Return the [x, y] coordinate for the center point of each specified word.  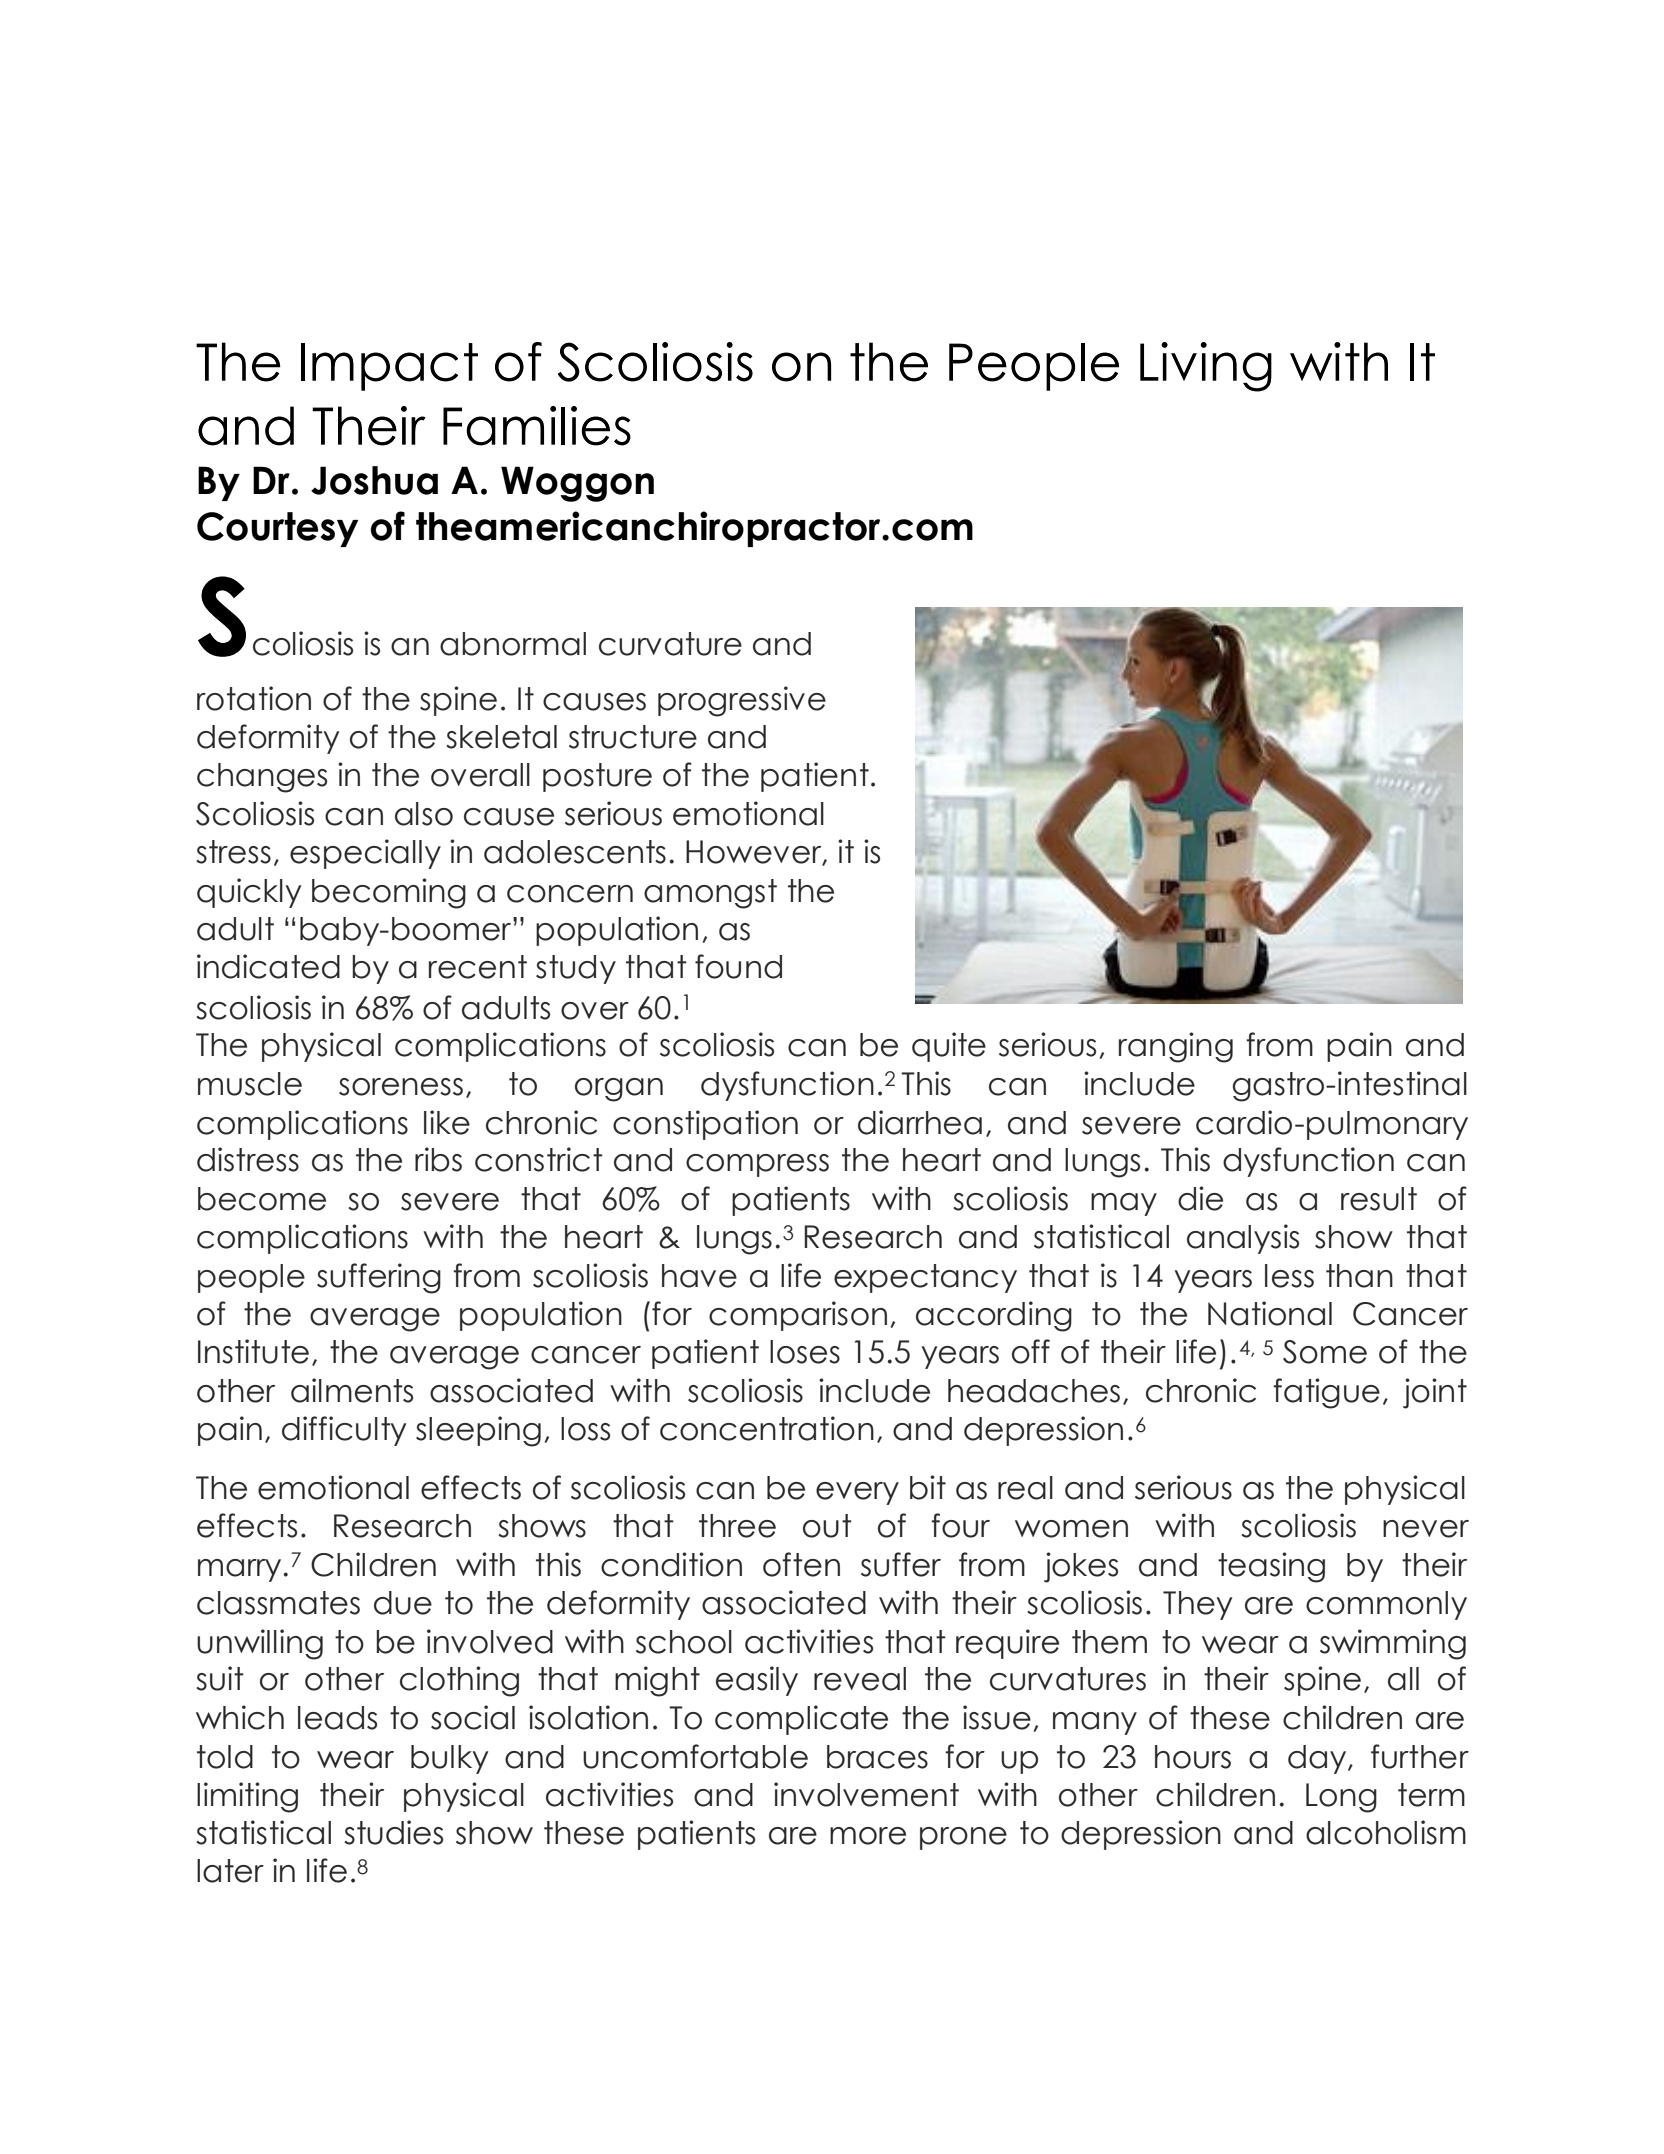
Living [1206, 367]
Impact [389, 367]
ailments [352, 1390]
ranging [1176, 1047]
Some [1325, 1352]
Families [537, 426]
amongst [710, 894]
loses [805, 1352]
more [868, 1836]
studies [393, 1832]
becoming [389, 893]
